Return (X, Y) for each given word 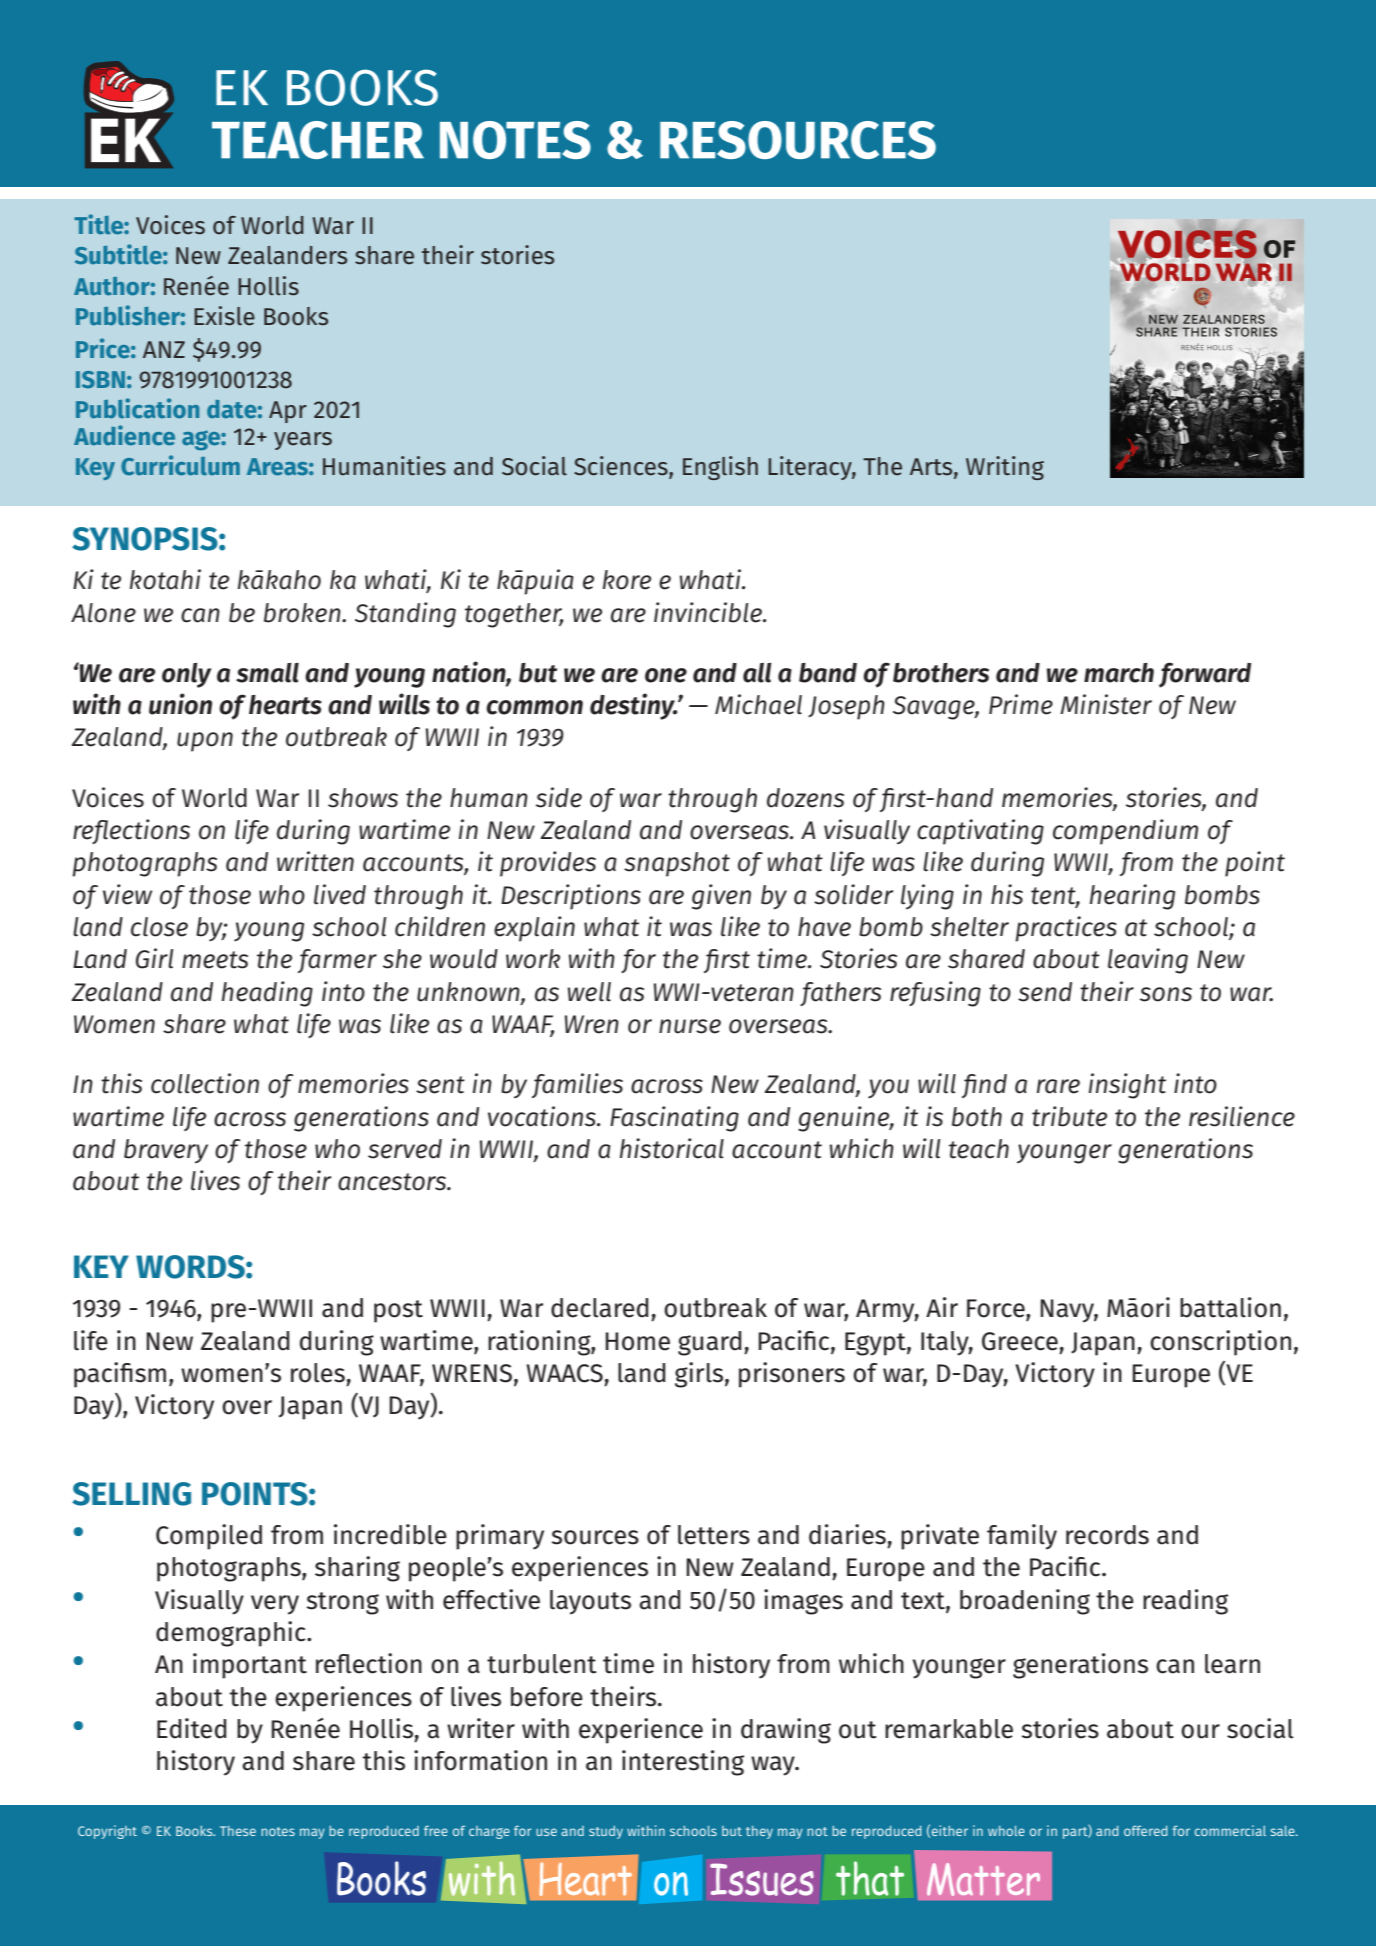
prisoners (792, 1375)
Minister (1106, 704)
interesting (683, 1763)
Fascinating (674, 1119)
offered (1145, 1830)
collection (205, 1083)
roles (318, 1373)
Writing (1005, 468)
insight (1127, 1086)
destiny (633, 706)
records (1107, 1535)
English (720, 468)
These (238, 1831)
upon (205, 742)
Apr (288, 412)
